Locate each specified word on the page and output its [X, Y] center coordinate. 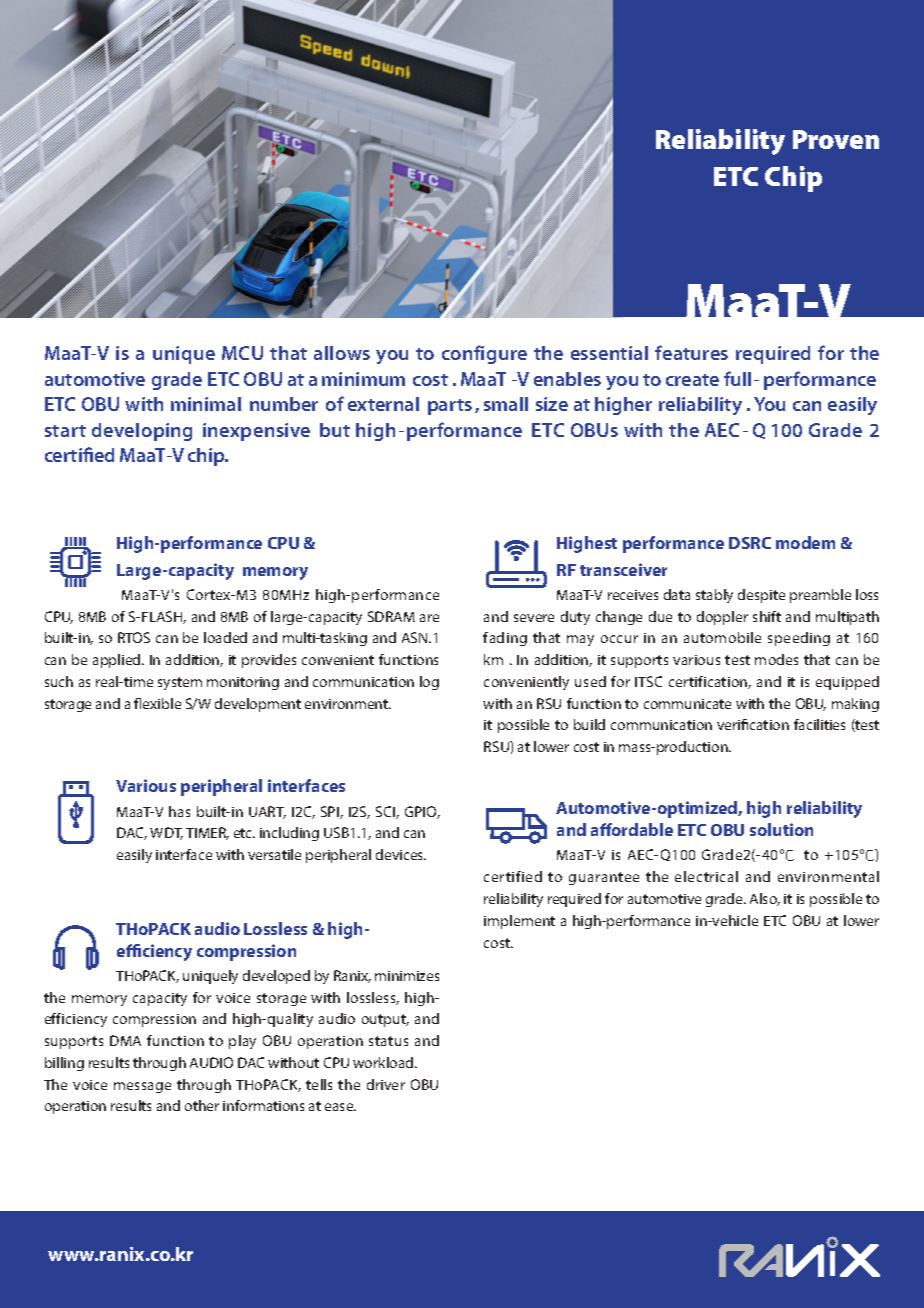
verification [753, 724]
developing [142, 432]
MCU [242, 353]
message [142, 1087]
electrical [706, 876]
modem [805, 542]
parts [450, 407]
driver [386, 1084]
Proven [836, 139]
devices [401, 854]
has [179, 811]
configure [484, 354]
